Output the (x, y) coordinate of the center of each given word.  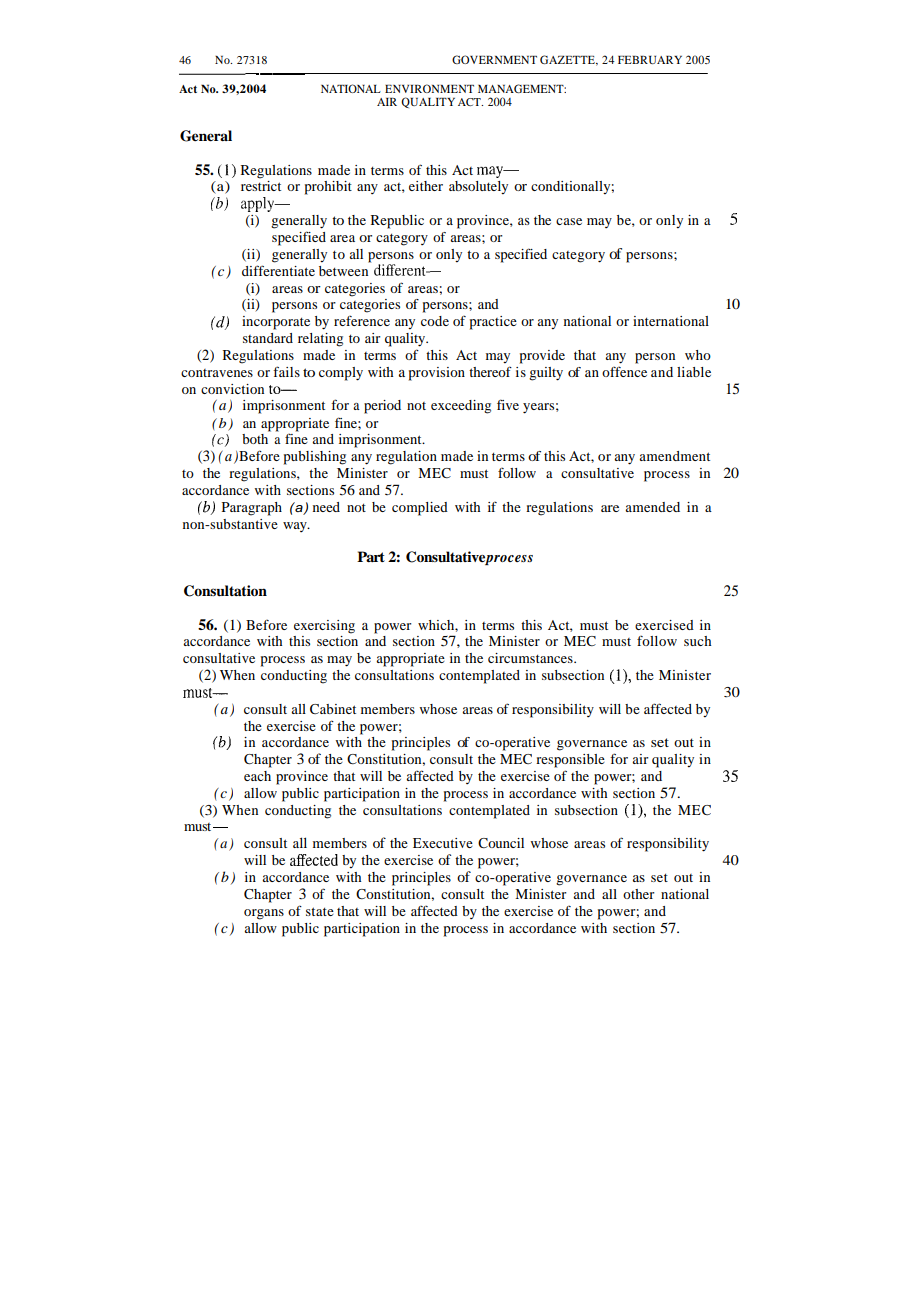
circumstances (531, 658)
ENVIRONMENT (429, 88)
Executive (443, 843)
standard (268, 338)
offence (624, 371)
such (697, 641)
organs (264, 914)
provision (437, 374)
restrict (261, 186)
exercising (324, 627)
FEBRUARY (650, 60)
